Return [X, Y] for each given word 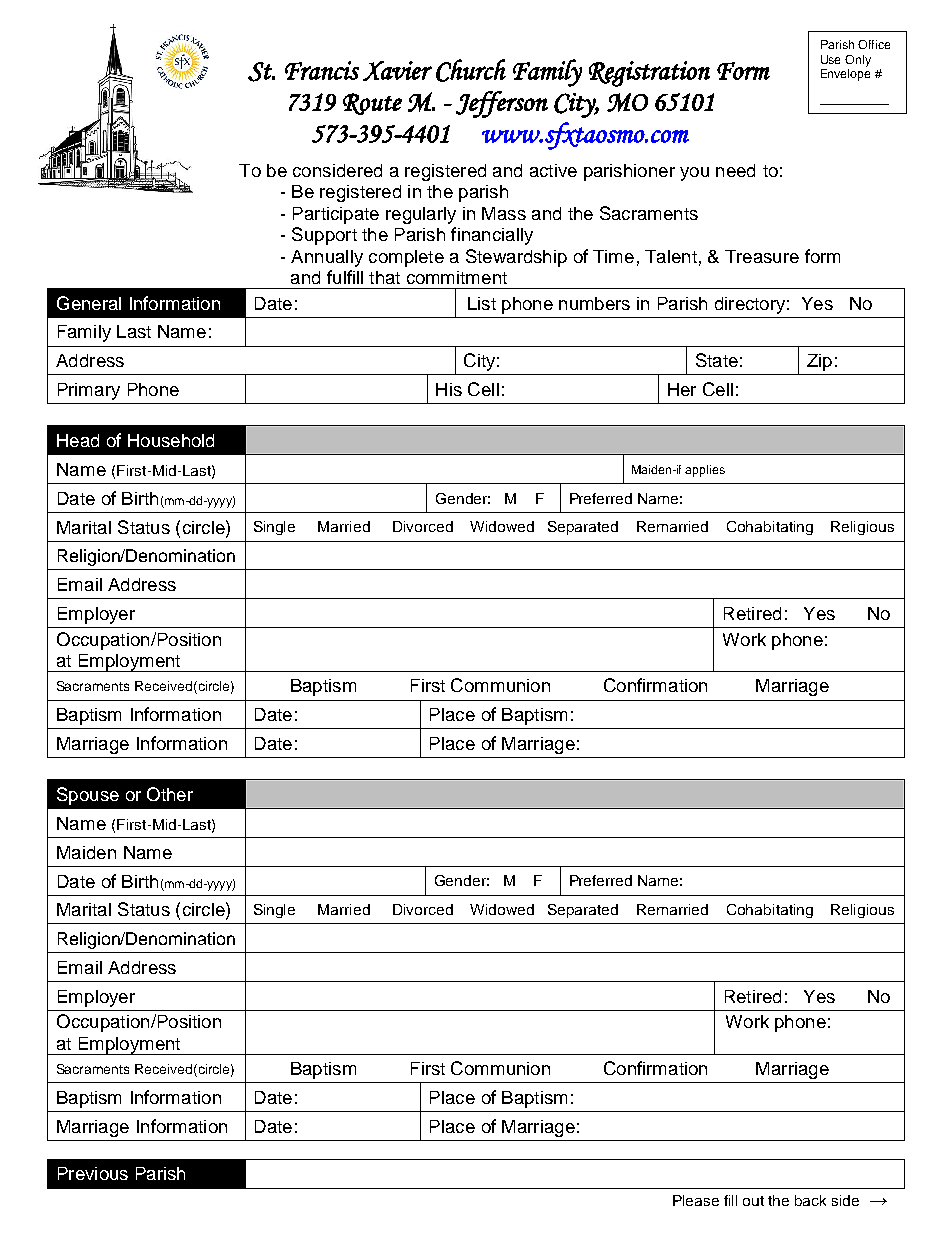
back [810, 1200]
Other [170, 794]
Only [858, 61]
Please [696, 1200]
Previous [93, 1173]
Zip [819, 362]
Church [471, 70]
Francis [322, 70]
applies [705, 471]
